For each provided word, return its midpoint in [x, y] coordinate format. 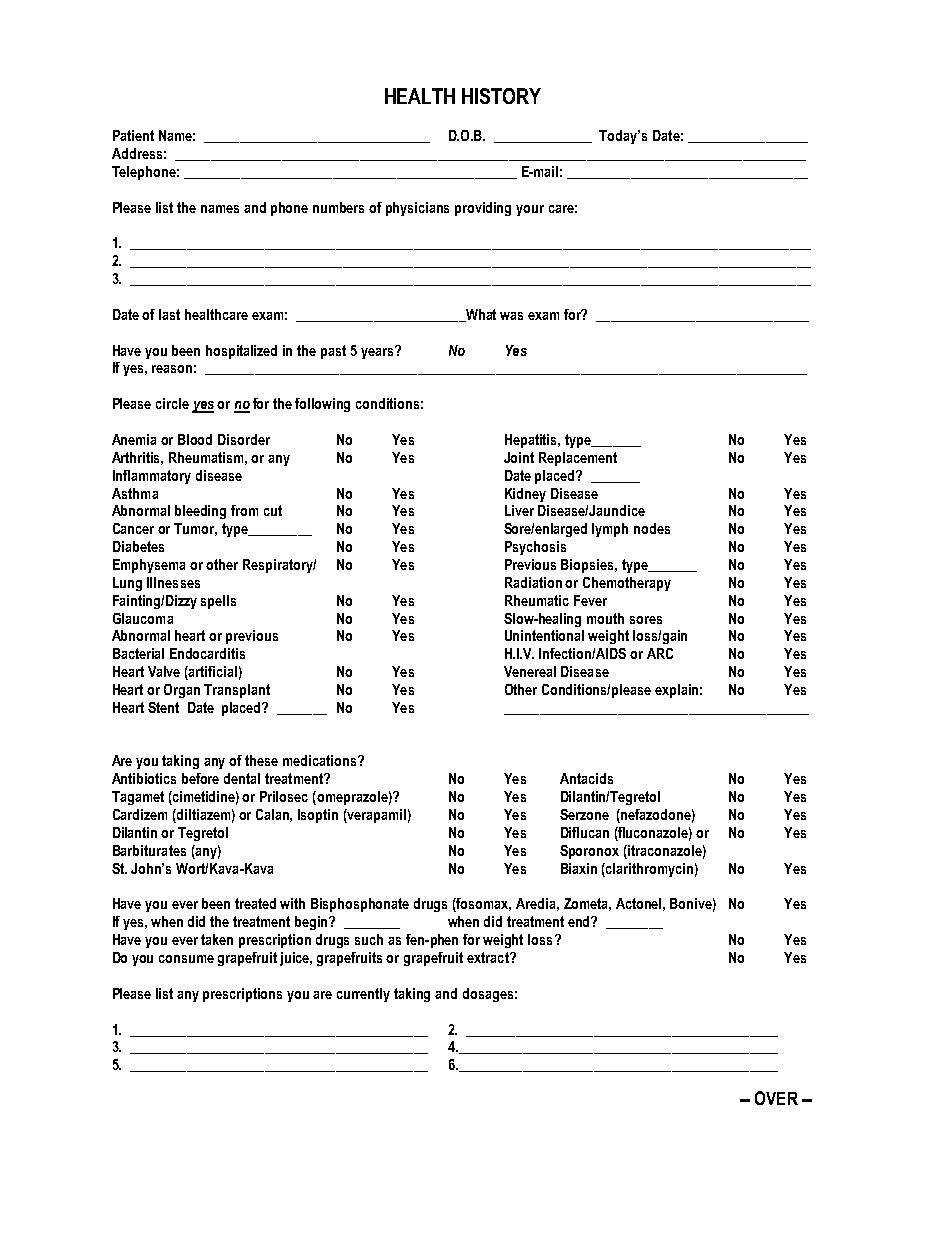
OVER [776, 1098]
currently [363, 995]
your [530, 210]
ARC [660, 653]
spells [218, 602]
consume [186, 959]
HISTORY [501, 96]
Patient [133, 135]
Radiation [533, 582]
